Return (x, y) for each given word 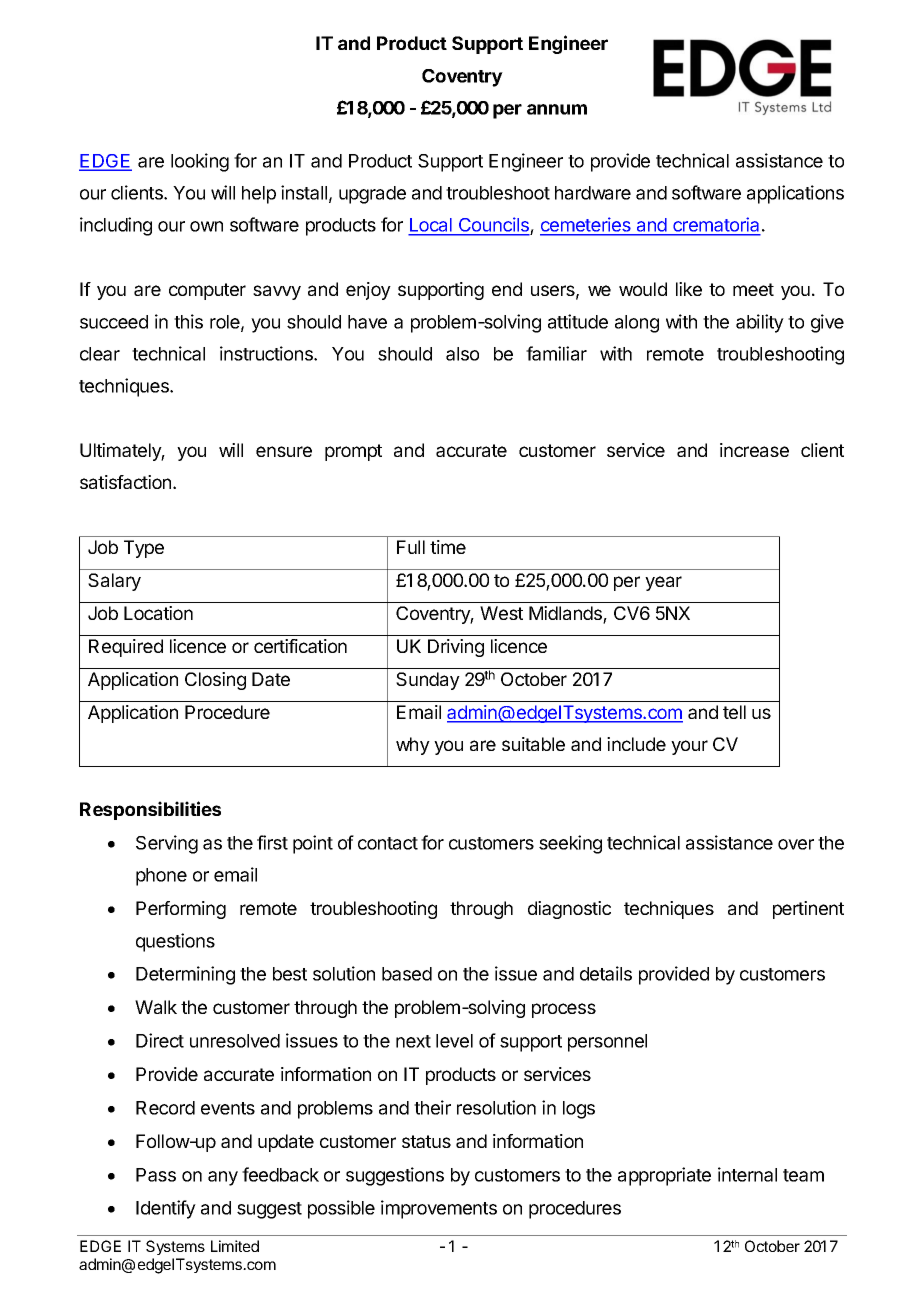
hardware (593, 193)
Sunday (428, 681)
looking (200, 162)
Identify (166, 1209)
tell (734, 712)
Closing (215, 681)
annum (557, 109)
